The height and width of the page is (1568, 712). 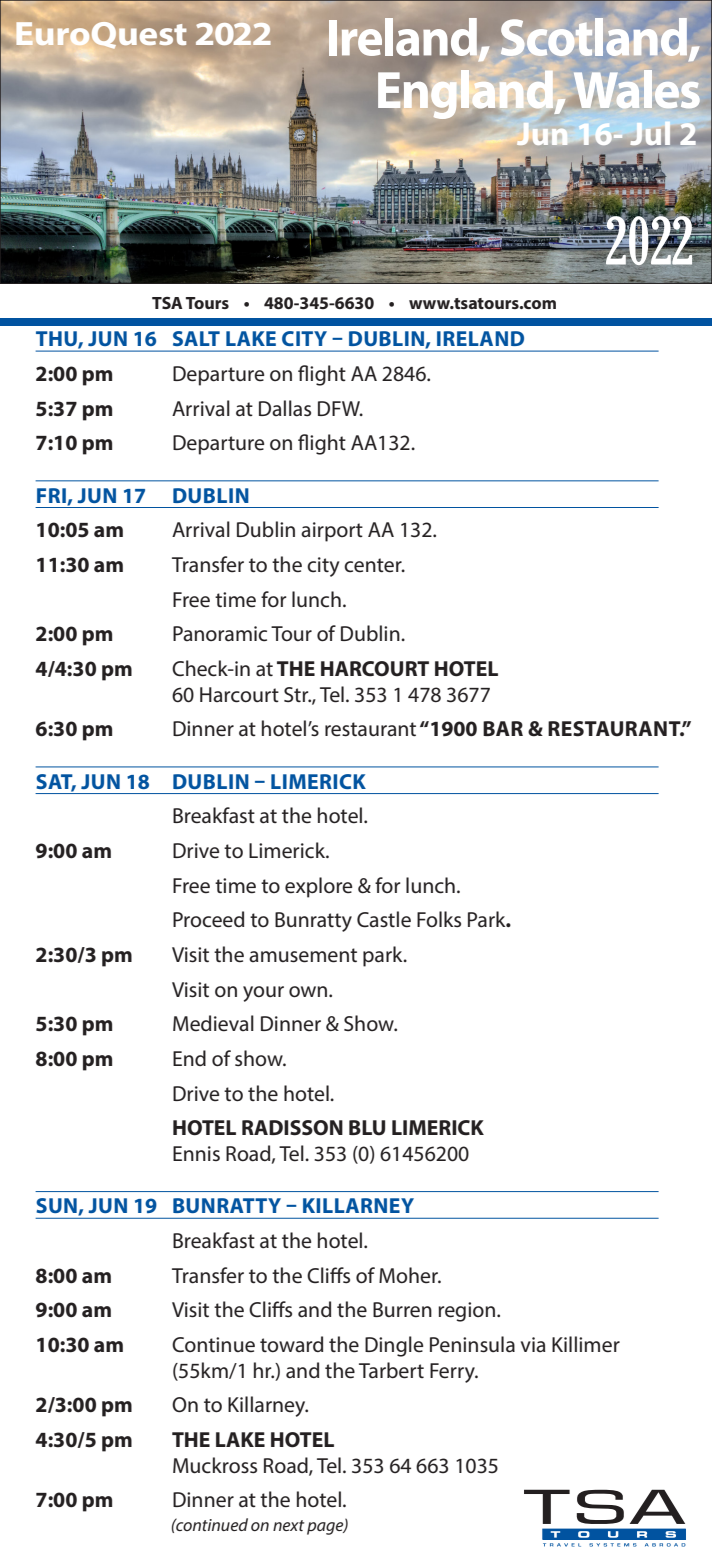 I want to click on Scotland, so click(x=594, y=37).
